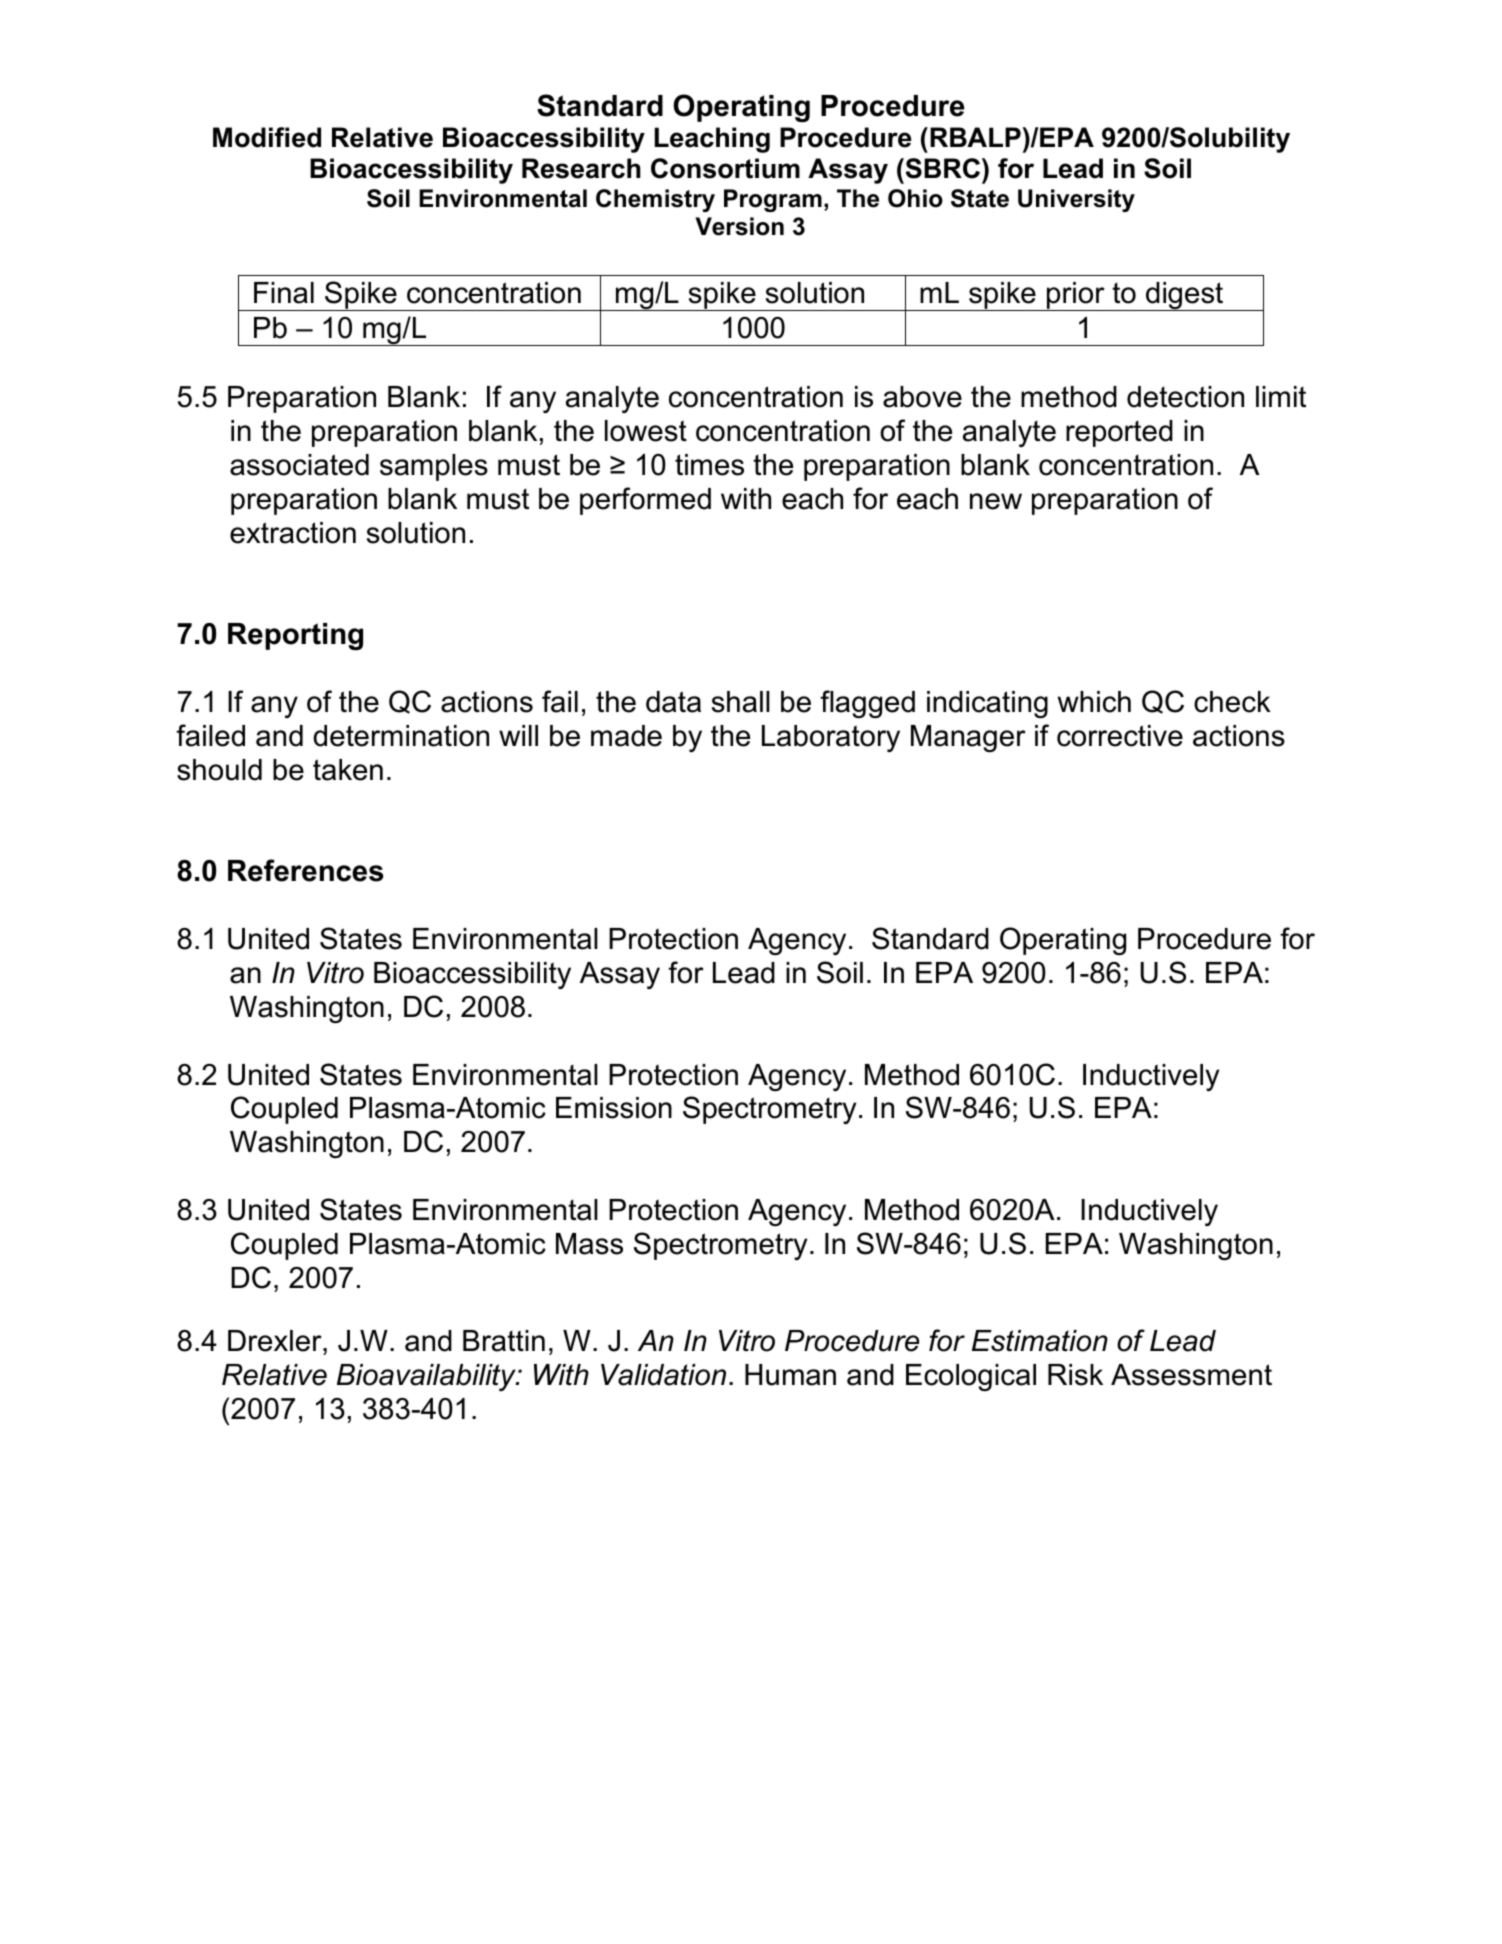 The image size is (1502, 1944). I want to click on Modified, so click(267, 137).
